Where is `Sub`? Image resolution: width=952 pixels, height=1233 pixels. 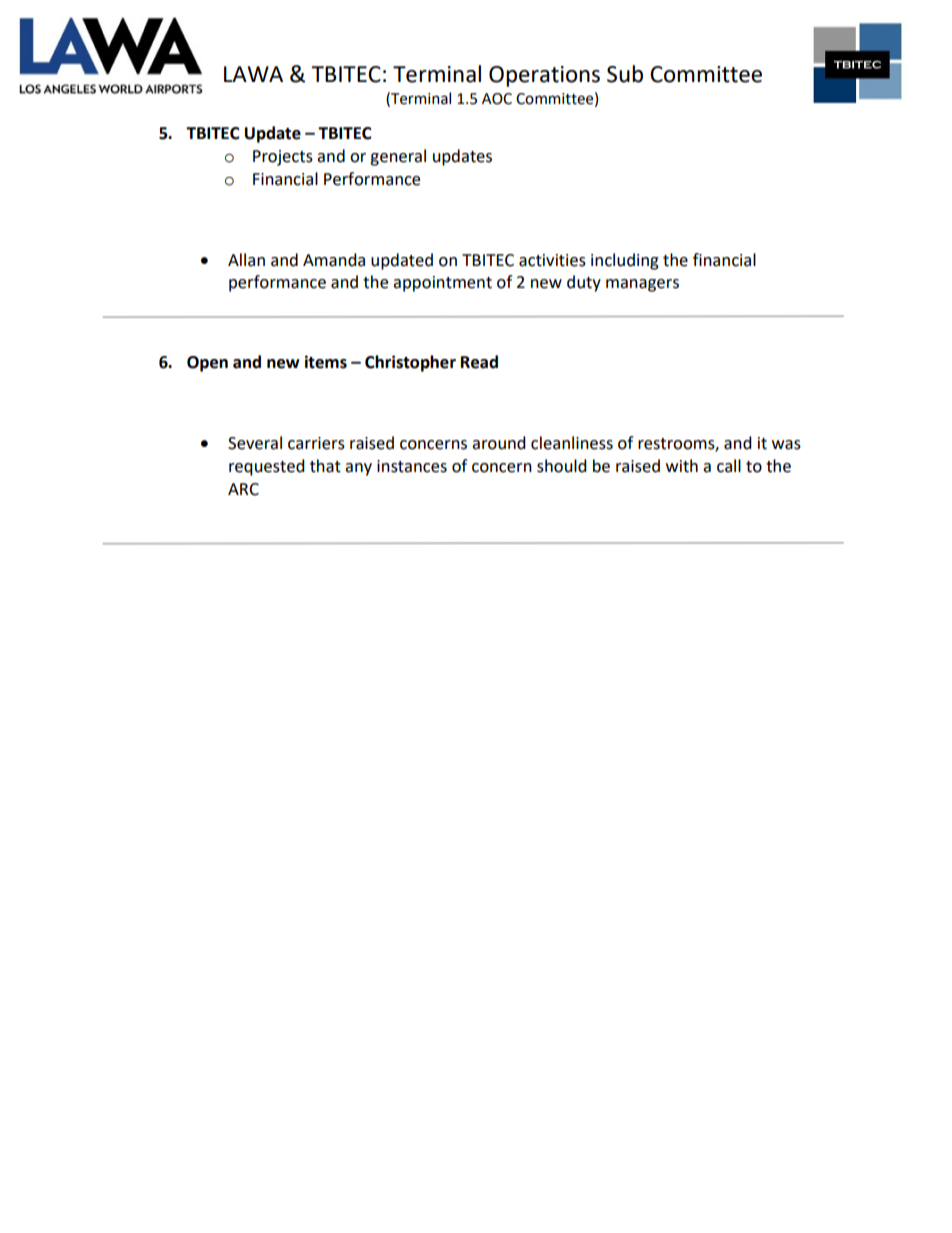
Sub is located at coordinates (625, 74).
